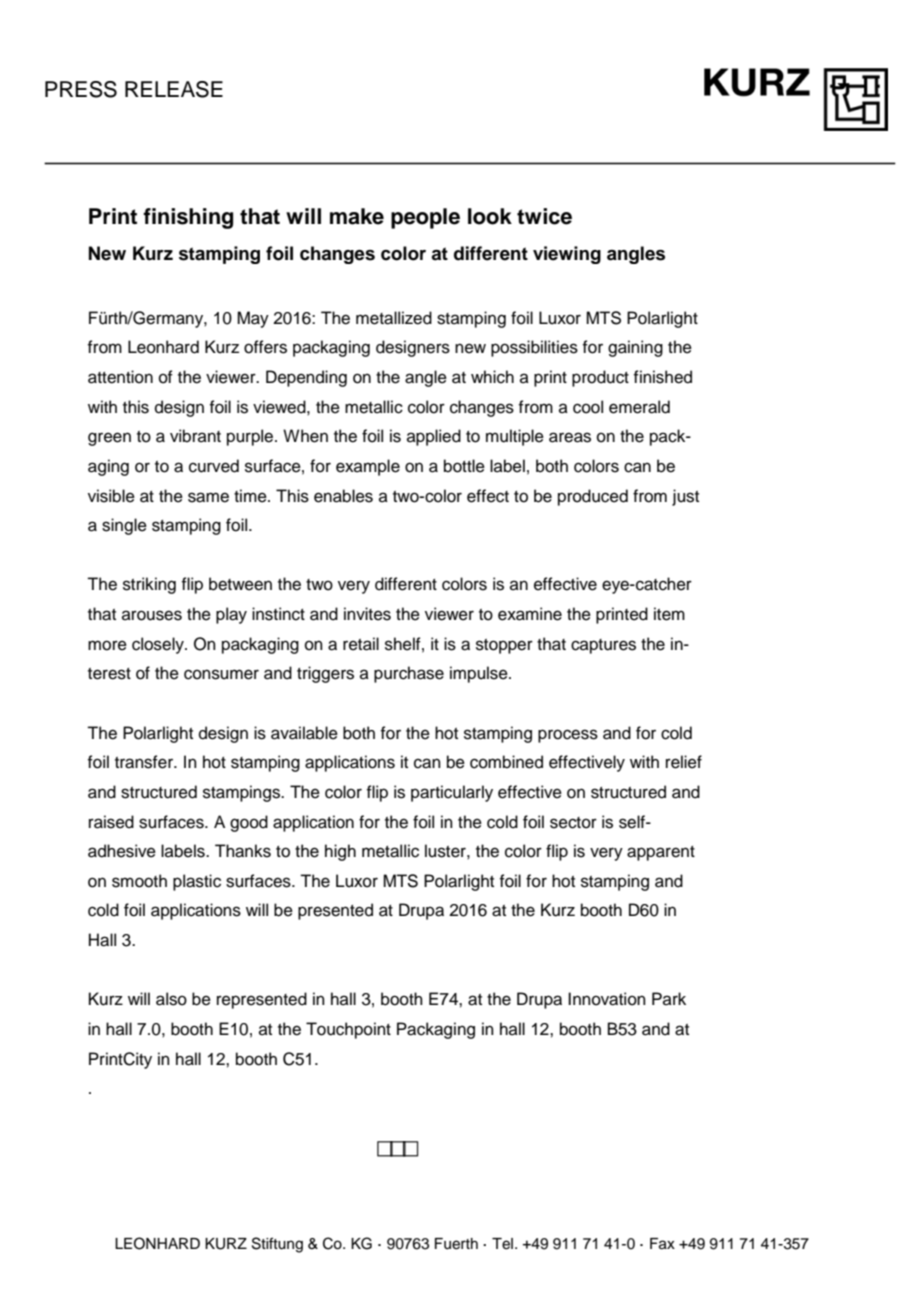  I want to click on Tel, so click(504, 1244).
